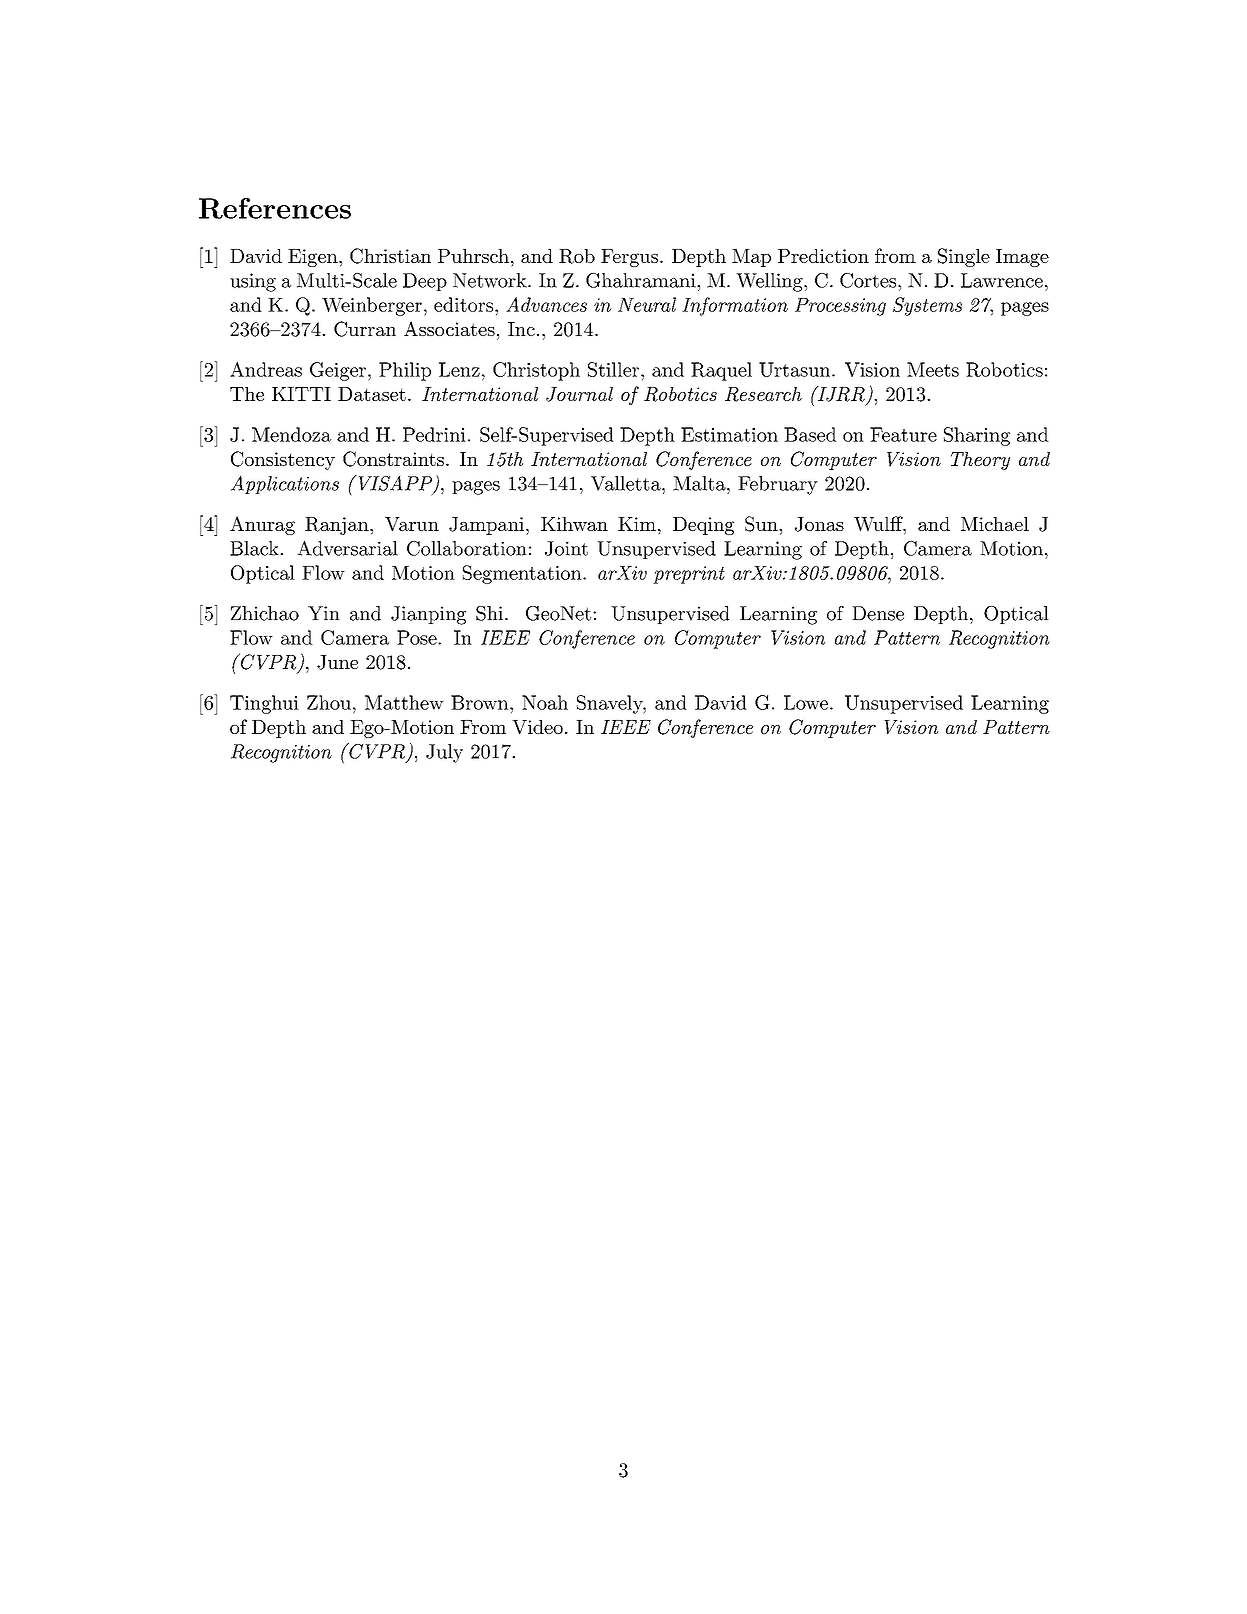  What do you see at coordinates (980, 461) in the screenshot?
I see `Theory` at bounding box center [980, 461].
